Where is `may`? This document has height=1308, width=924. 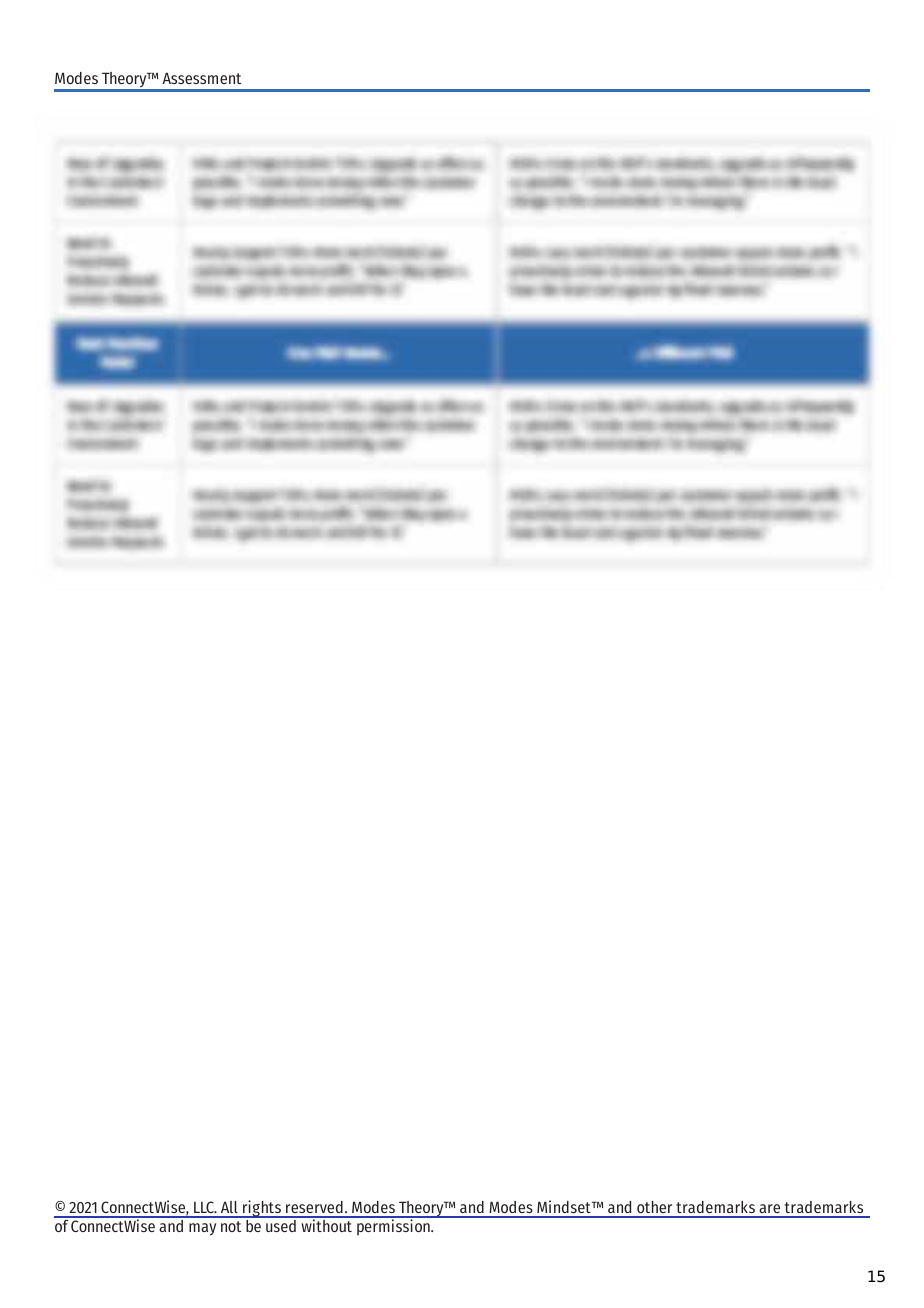
may is located at coordinates (202, 1229).
